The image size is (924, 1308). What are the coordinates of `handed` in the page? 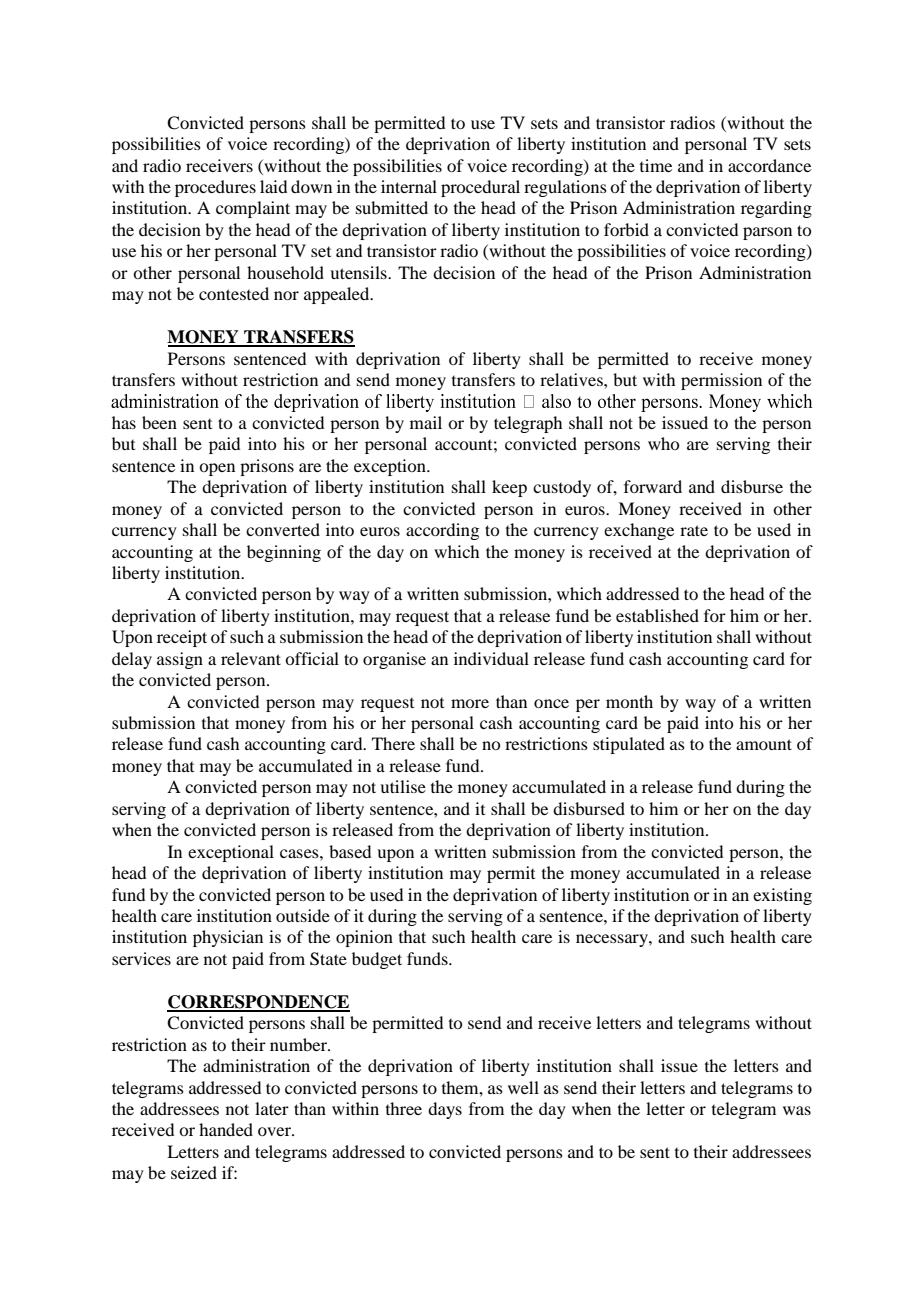 It's located at (226, 1129).
